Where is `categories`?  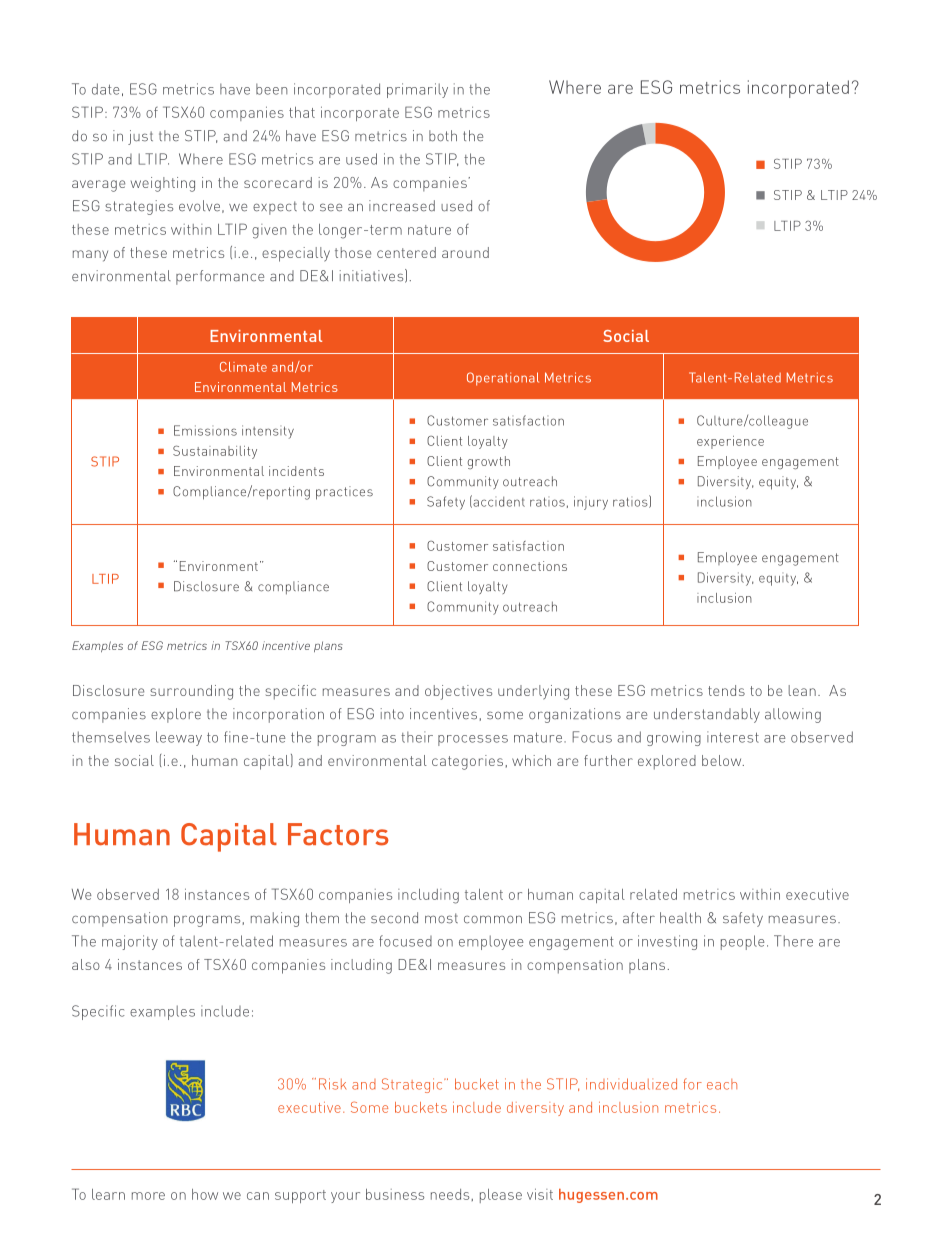 categories is located at coordinates (467, 762).
